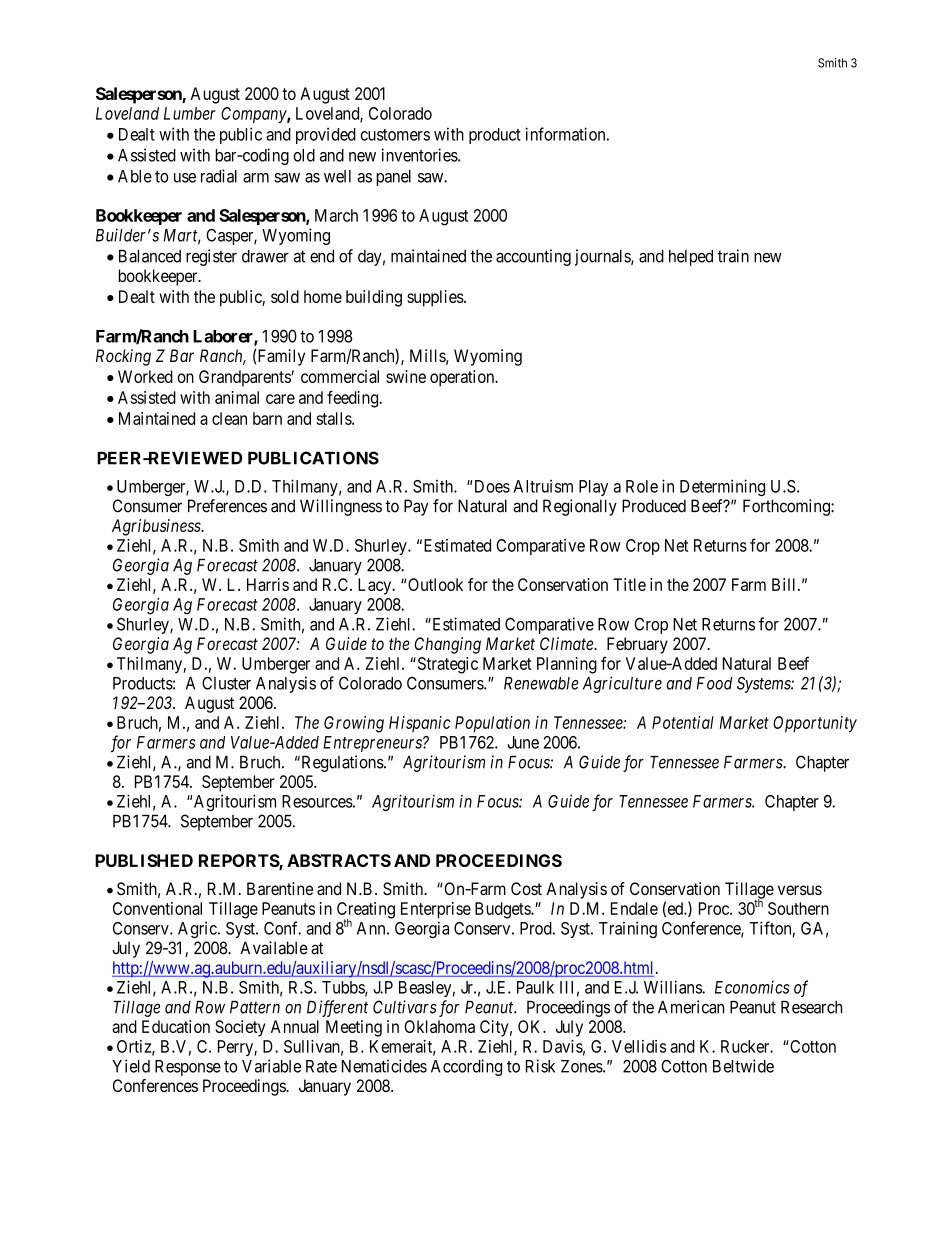 This screenshot has height=1233, width=952. Describe the element at coordinates (629, 584) in the screenshot. I see `Title` at that location.
